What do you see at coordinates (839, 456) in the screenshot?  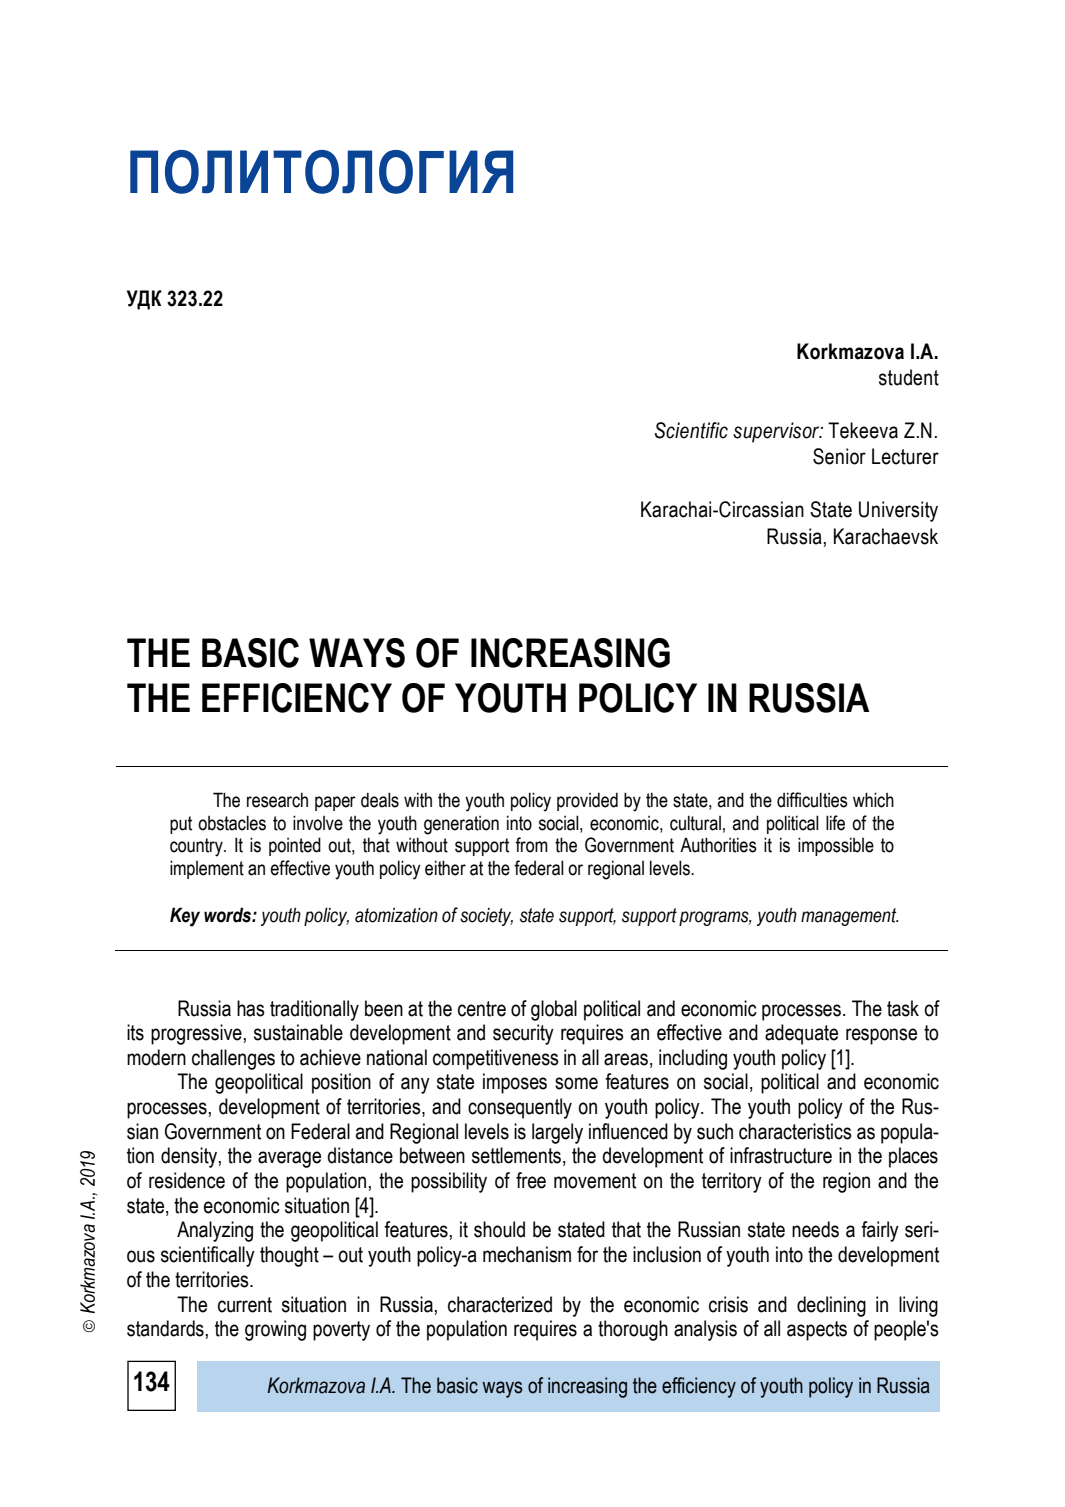 I see `Senior` at bounding box center [839, 456].
